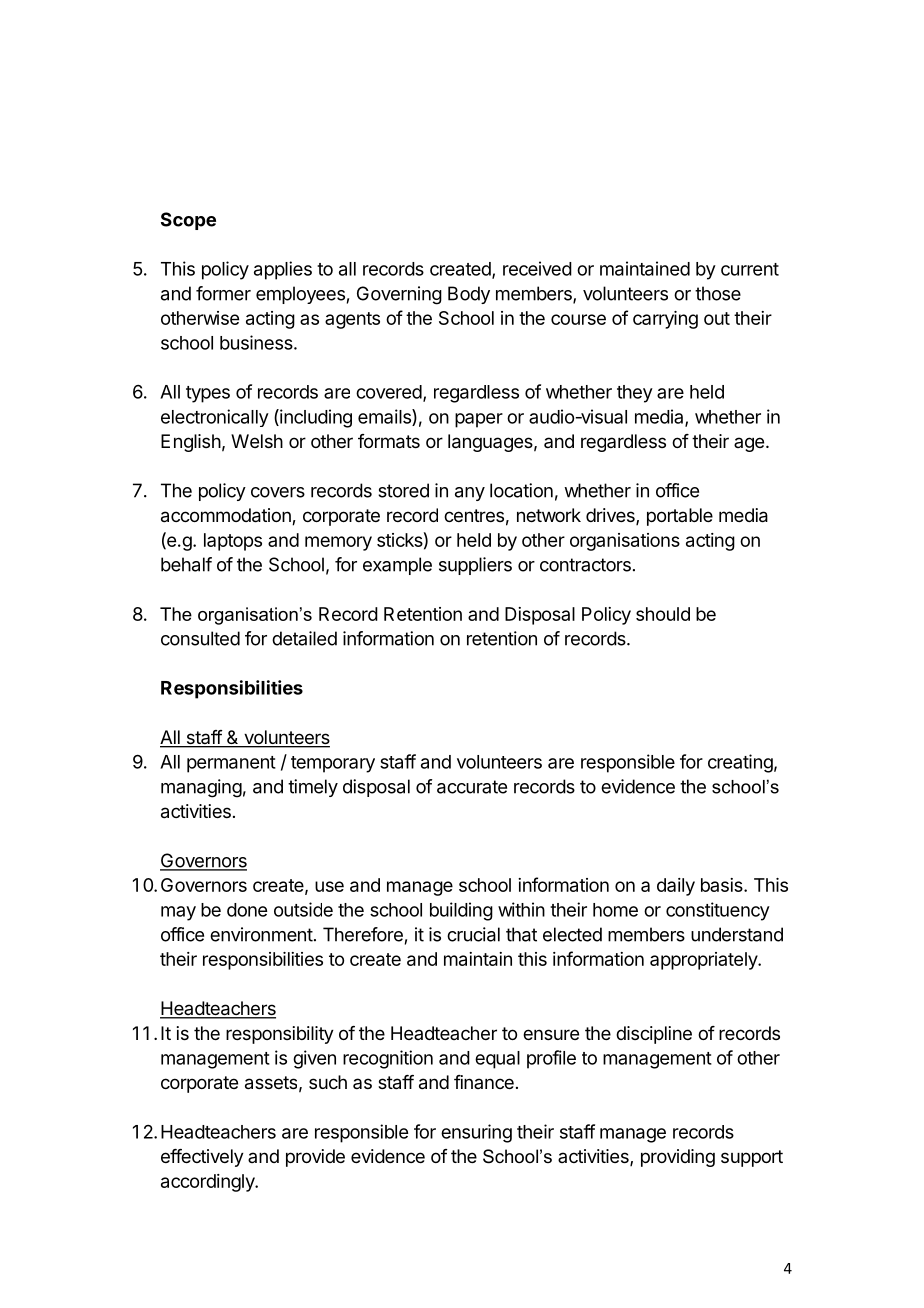  I want to click on applies, so click(283, 270).
